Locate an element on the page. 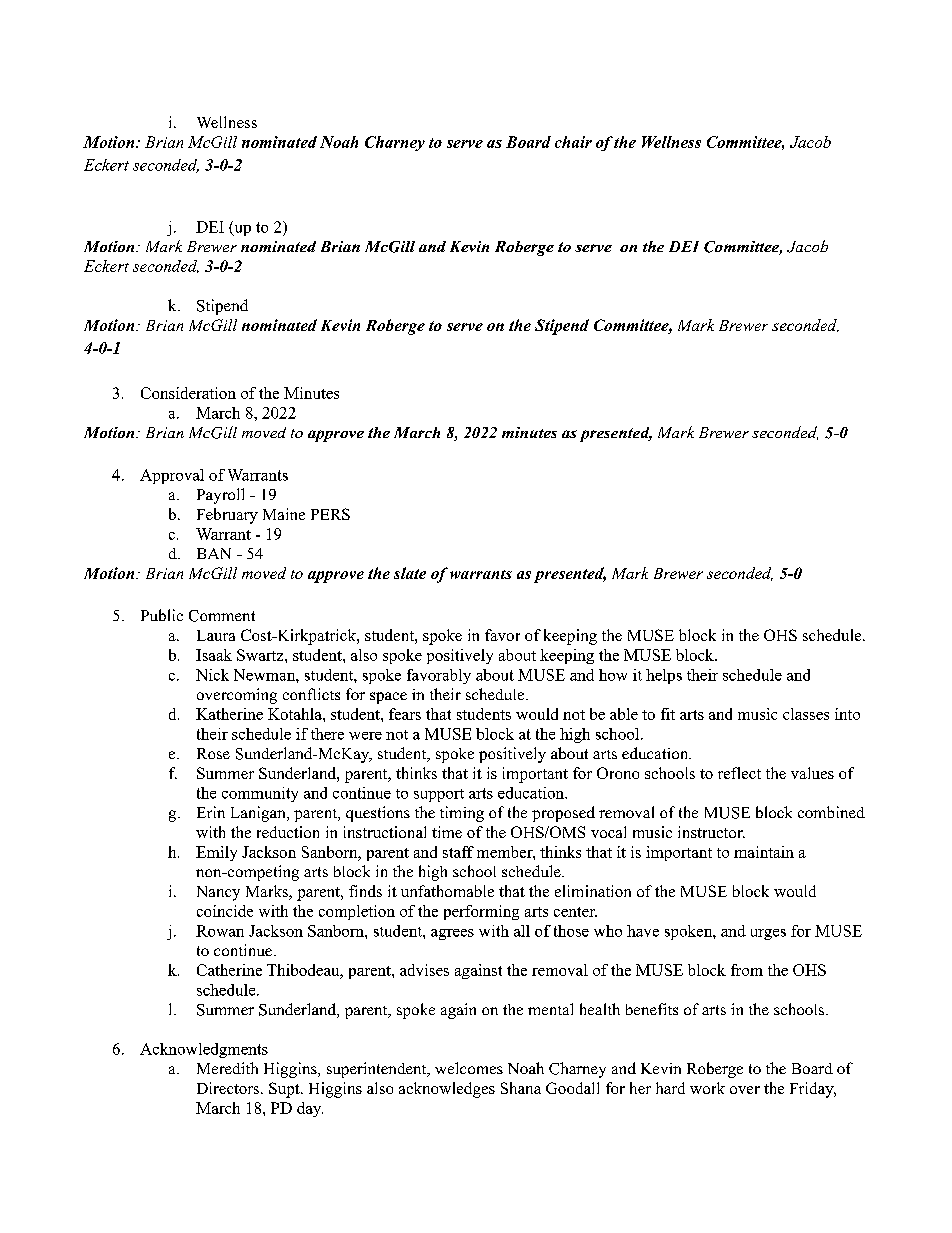  PERS is located at coordinates (330, 514).
